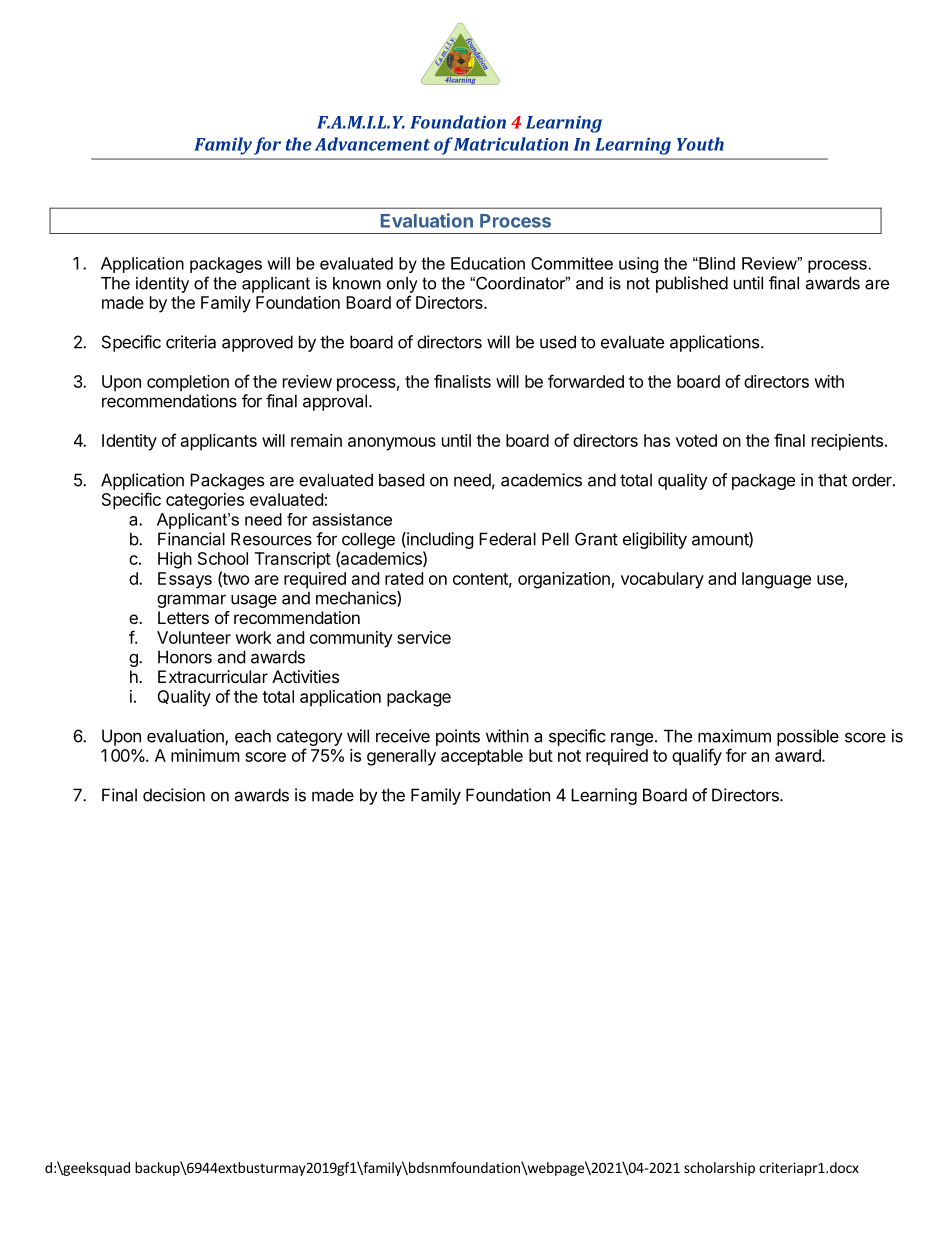 The image size is (952, 1233). I want to click on forwarded, so click(586, 381).
